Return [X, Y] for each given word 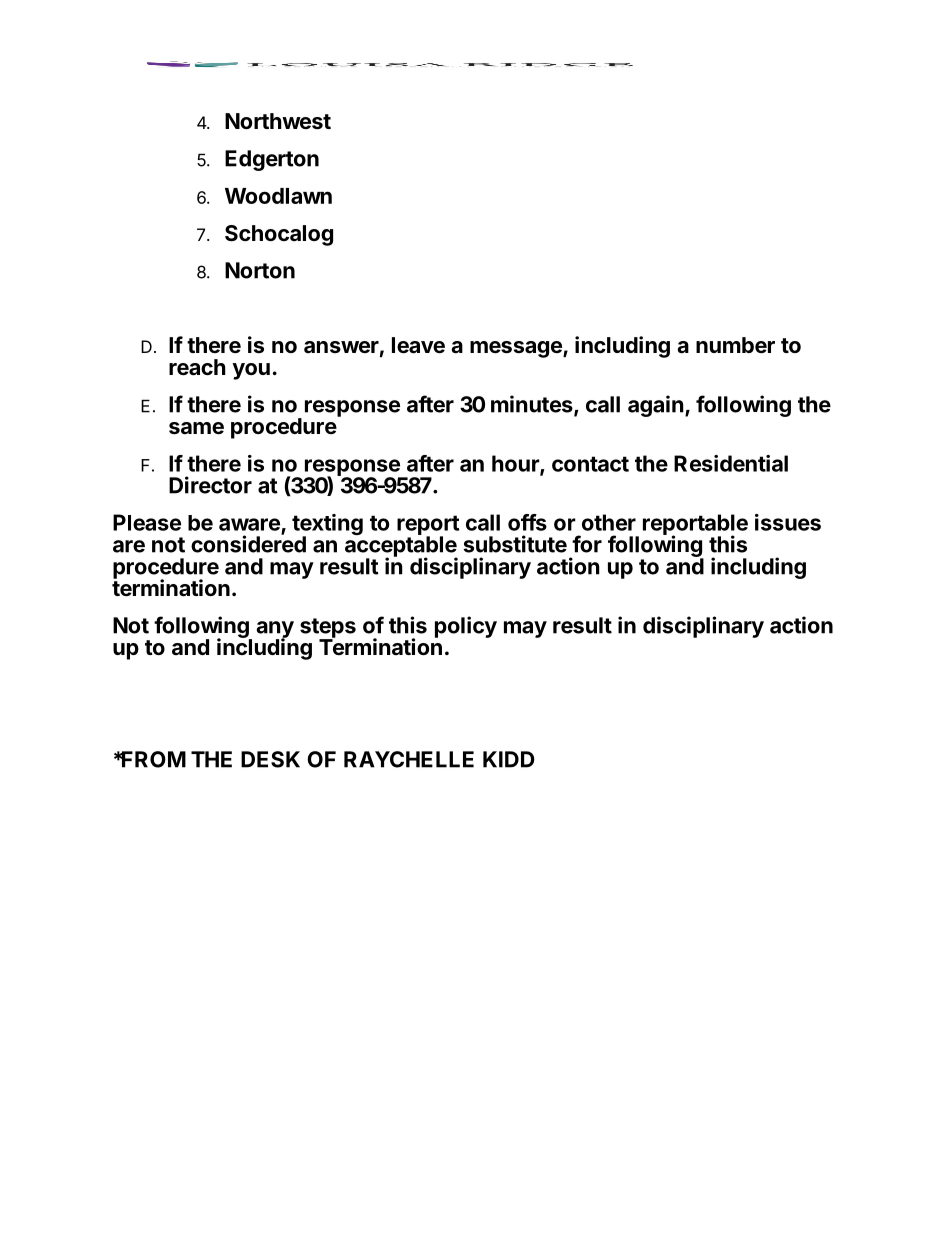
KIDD [509, 759]
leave [418, 345]
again [656, 406]
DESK [270, 759]
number [735, 345]
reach [197, 367]
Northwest [278, 121]
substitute [515, 544]
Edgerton [272, 160]
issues [788, 522]
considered [248, 543]
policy [466, 627]
